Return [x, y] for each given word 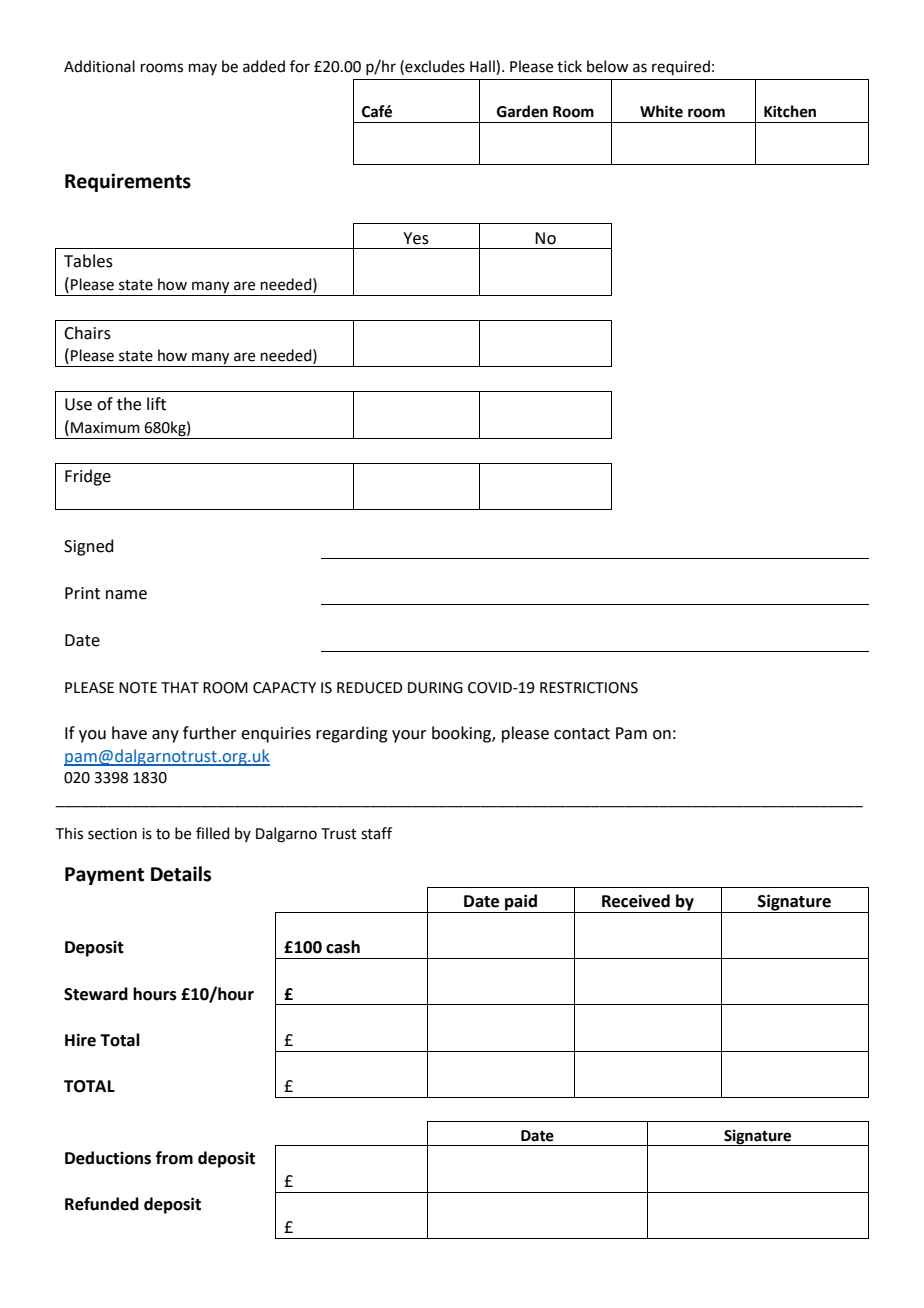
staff [376, 833]
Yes [416, 238]
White [661, 111]
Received [636, 901]
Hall [483, 67]
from [174, 1158]
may [203, 69]
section [112, 834]
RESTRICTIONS [589, 688]
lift [156, 404]
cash [343, 947]
